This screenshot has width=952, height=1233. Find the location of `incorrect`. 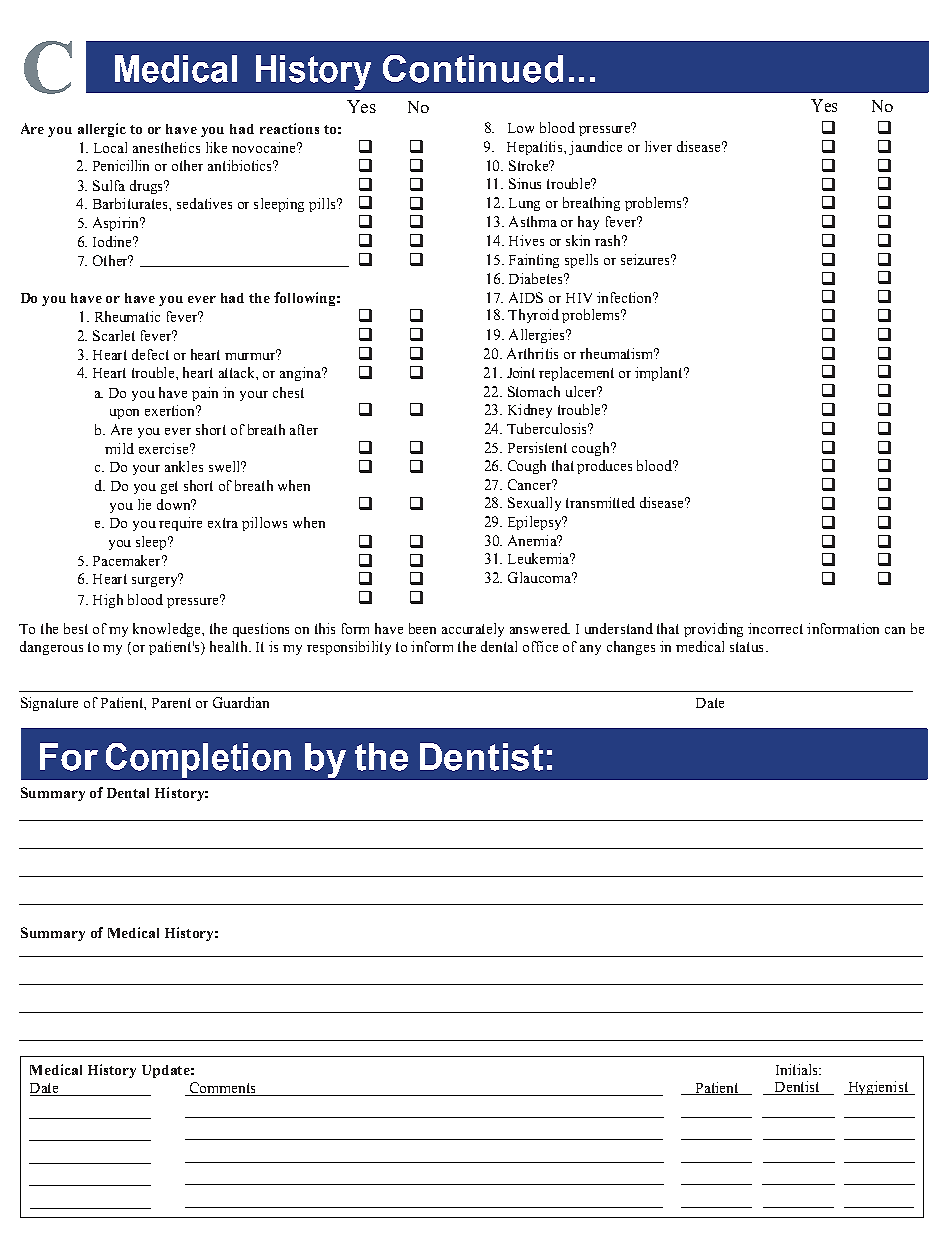

incorrect is located at coordinates (775, 628).
